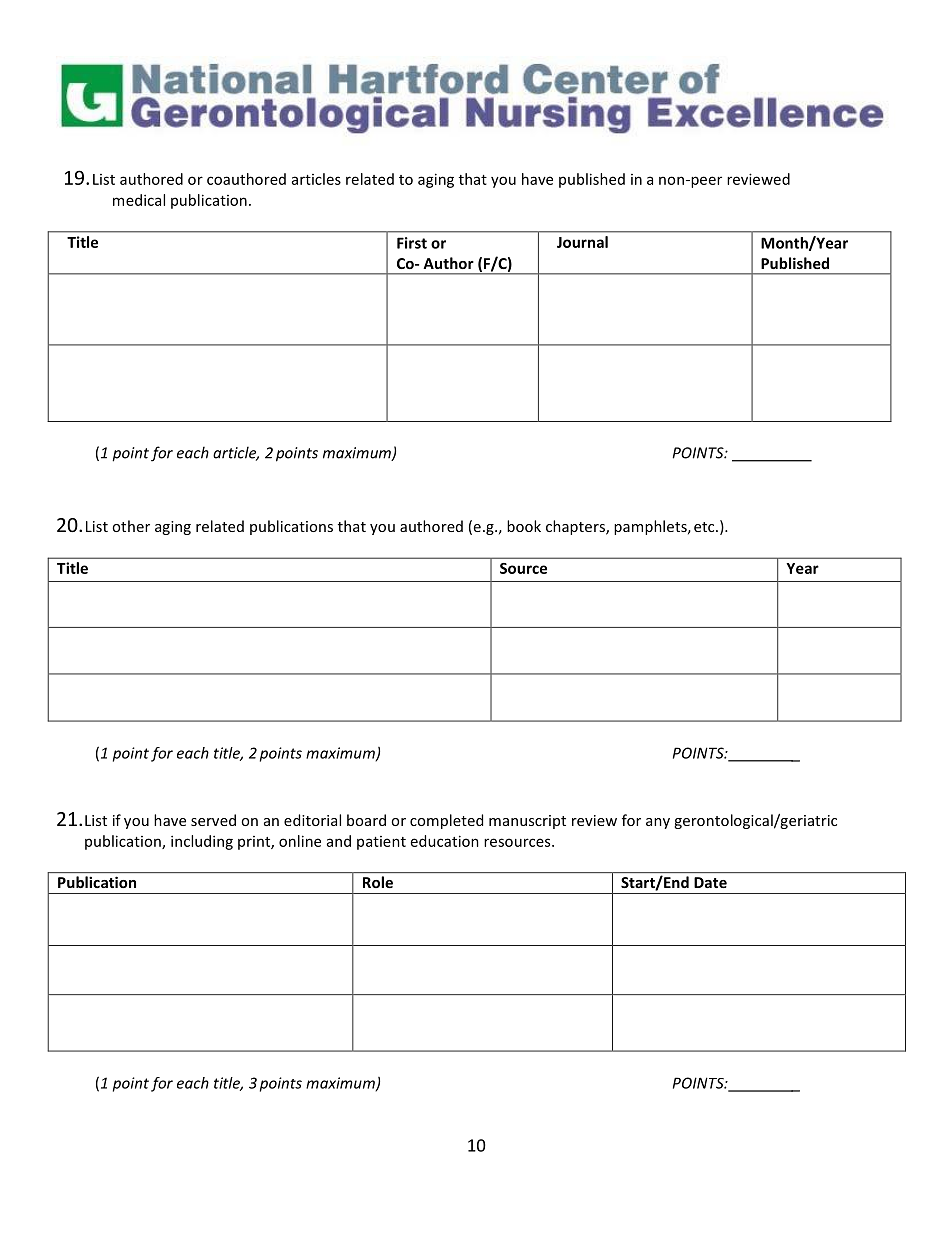  What do you see at coordinates (139, 200) in the image?
I see `medical` at bounding box center [139, 200].
